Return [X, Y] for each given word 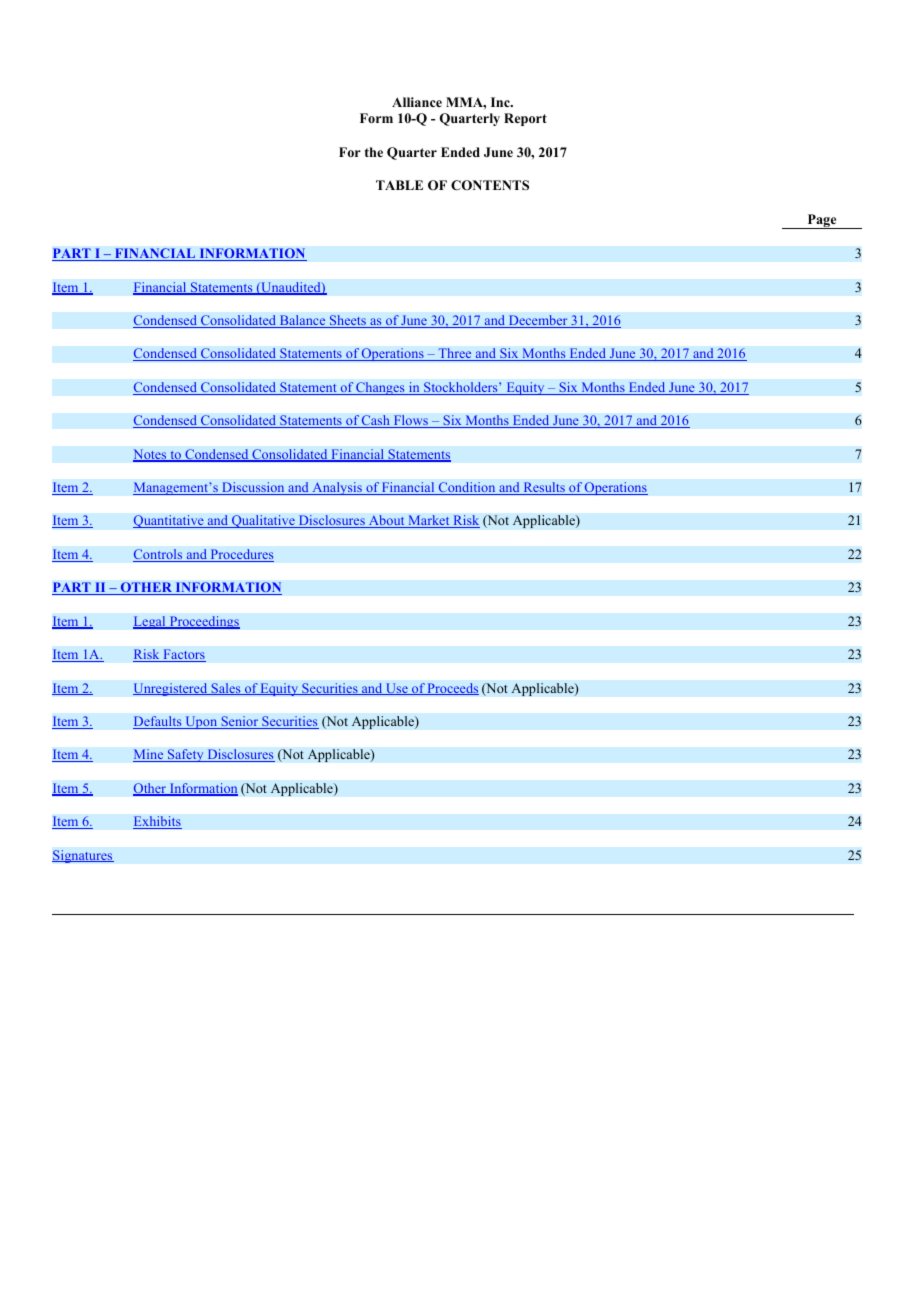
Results [544, 488]
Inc [501, 102]
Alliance [417, 102]
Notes [151, 455]
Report [525, 119]
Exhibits [157, 822]
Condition [467, 488]
